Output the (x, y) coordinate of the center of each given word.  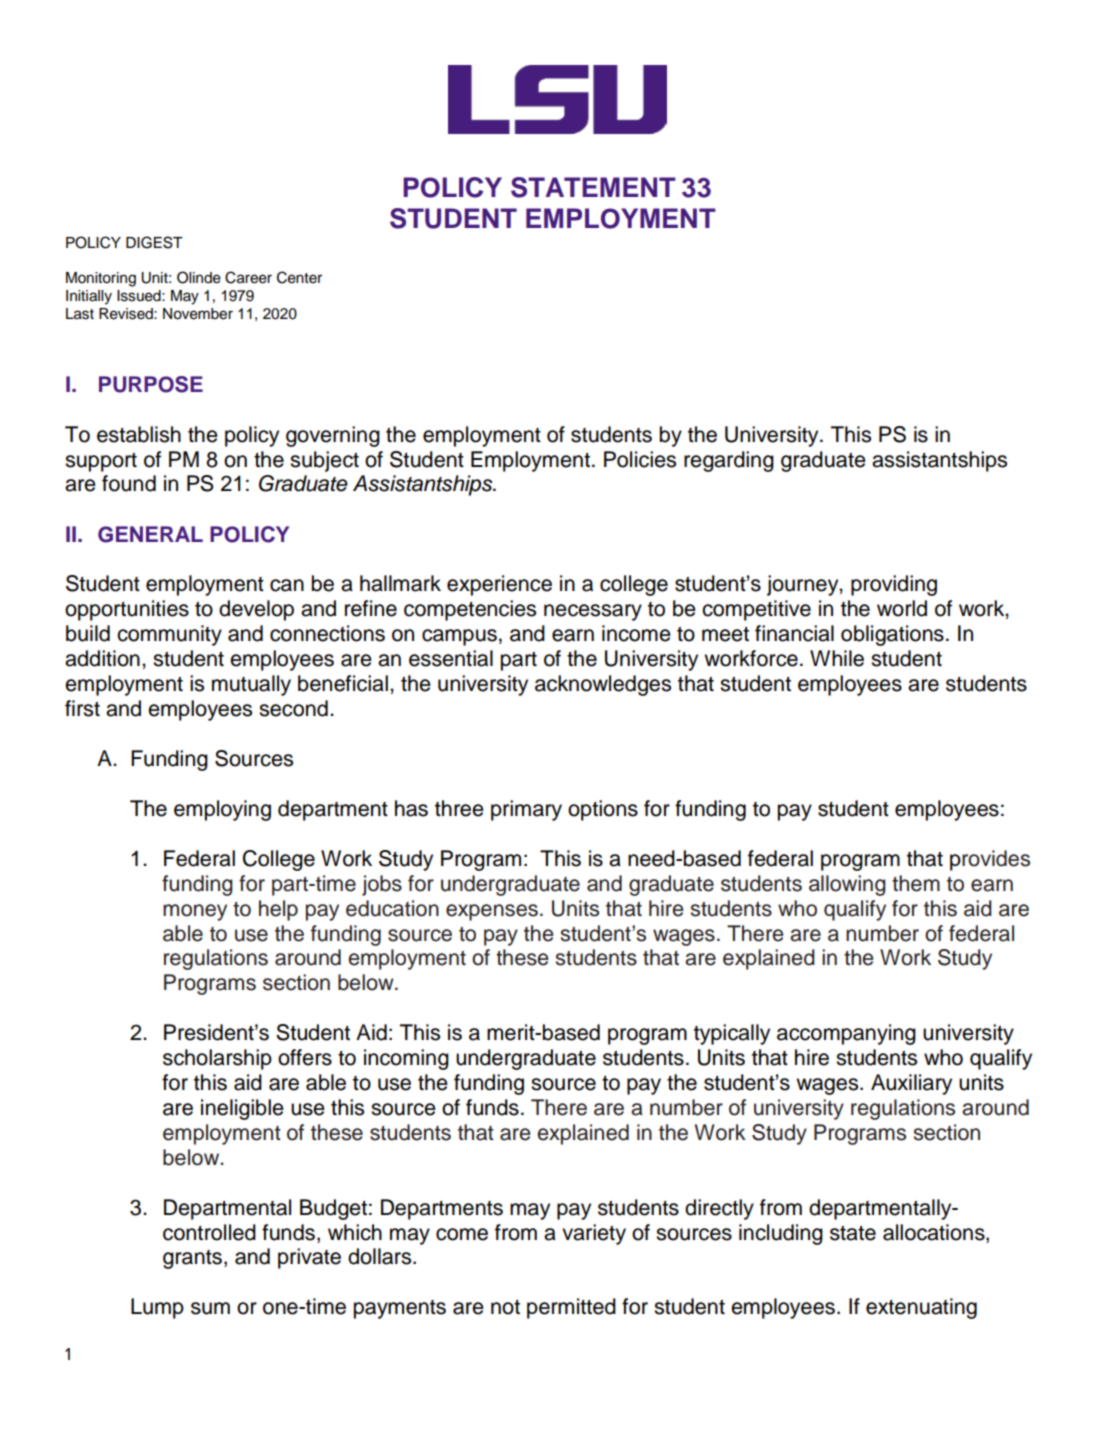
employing (222, 810)
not (505, 1307)
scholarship (217, 1059)
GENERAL (150, 534)
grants (192, 1259)
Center (299, 277)
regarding (729, 461)
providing (894, 585)
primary (526, 810)
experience (499, 585)
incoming (406, 1059)
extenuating (921, 1308)
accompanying (846, 1034)
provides (990, 860)
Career (248, 277)
